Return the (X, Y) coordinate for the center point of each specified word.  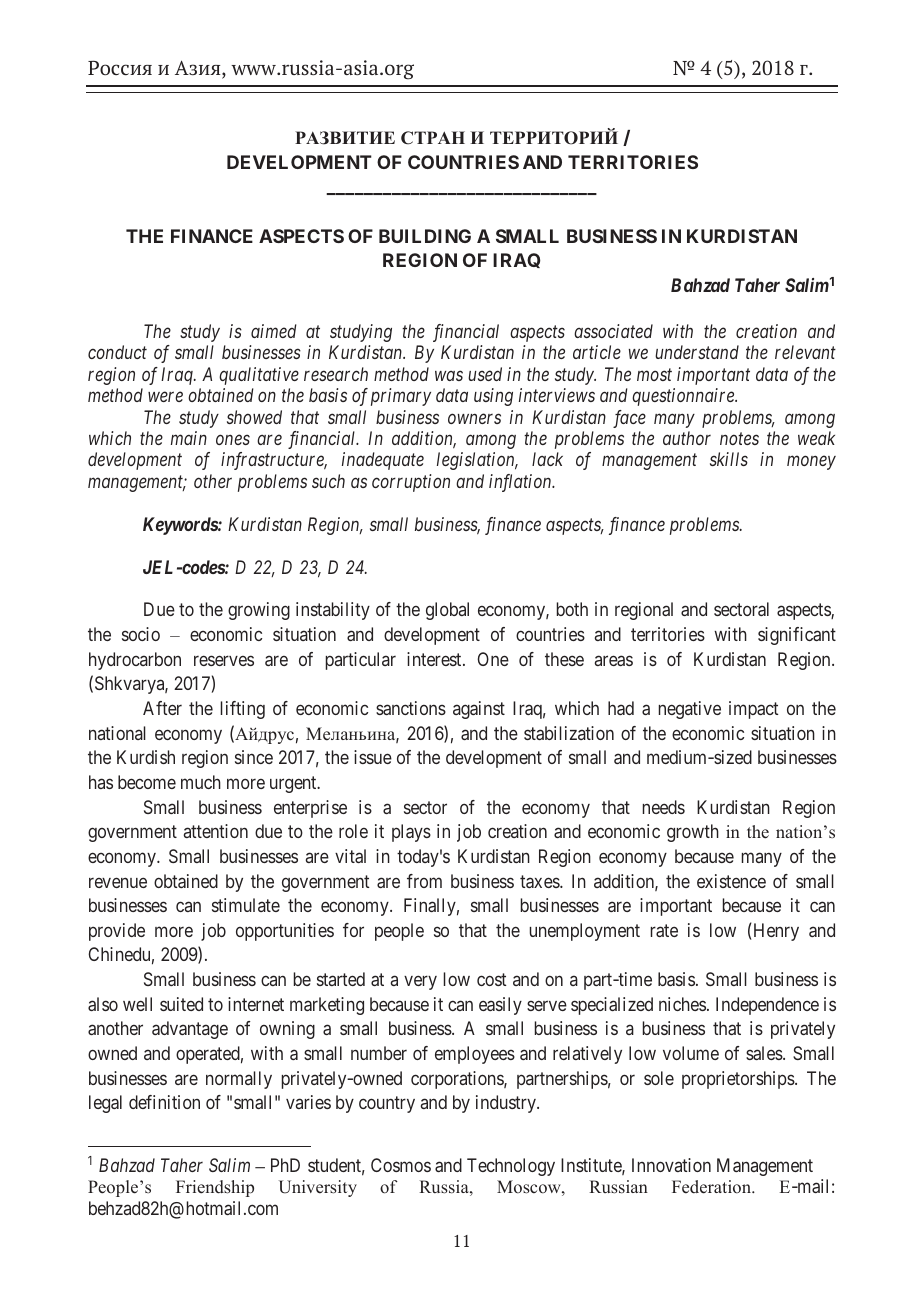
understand (697, 352)
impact (754, 710)
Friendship (215, 1188)
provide (117, 932)
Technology (511, 1167)
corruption (411, 483)
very (420, 983)
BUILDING (425, 236)
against (479, 710)
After (162, 708)
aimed (274, 331)
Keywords (181, 526)
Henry (775, 932)
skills (729, 459)
